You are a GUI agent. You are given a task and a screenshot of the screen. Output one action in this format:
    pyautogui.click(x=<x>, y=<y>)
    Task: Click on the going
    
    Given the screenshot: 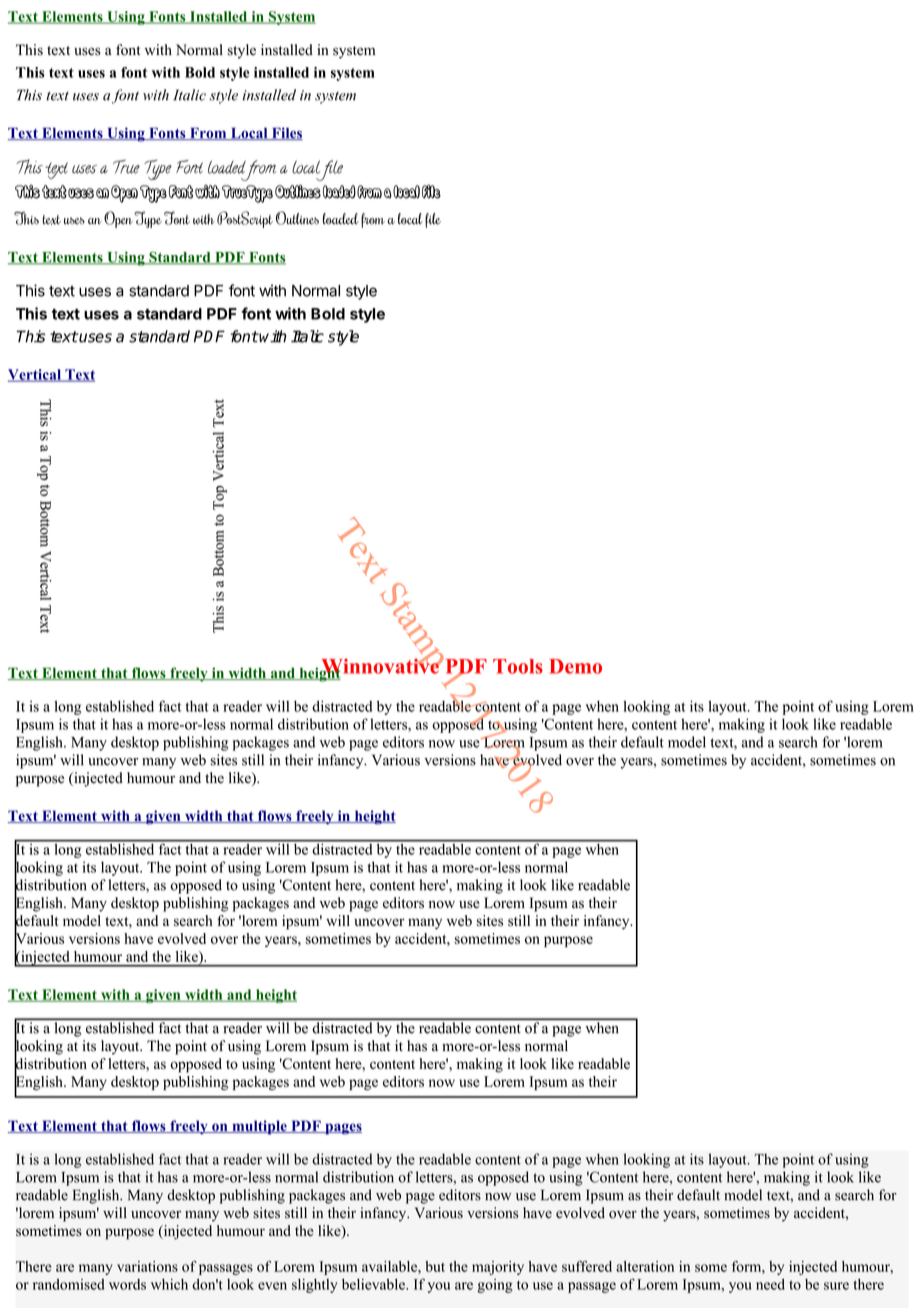 What is the action you would take?
    pyautogui.click(x=495, y=1286)
